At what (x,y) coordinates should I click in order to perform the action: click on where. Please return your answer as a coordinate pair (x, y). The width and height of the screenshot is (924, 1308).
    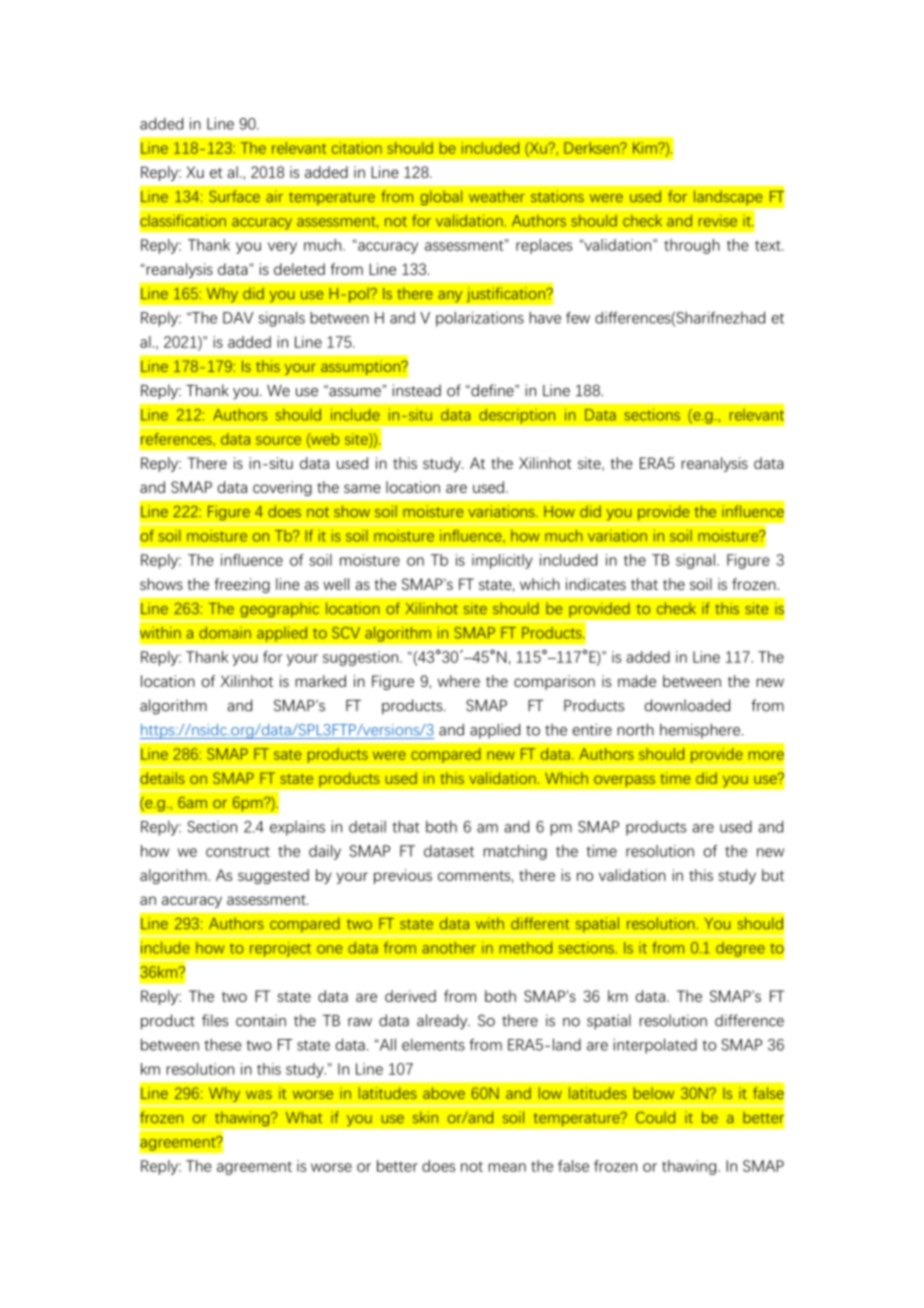
    Looking at the image, I should click on (459, 681).
